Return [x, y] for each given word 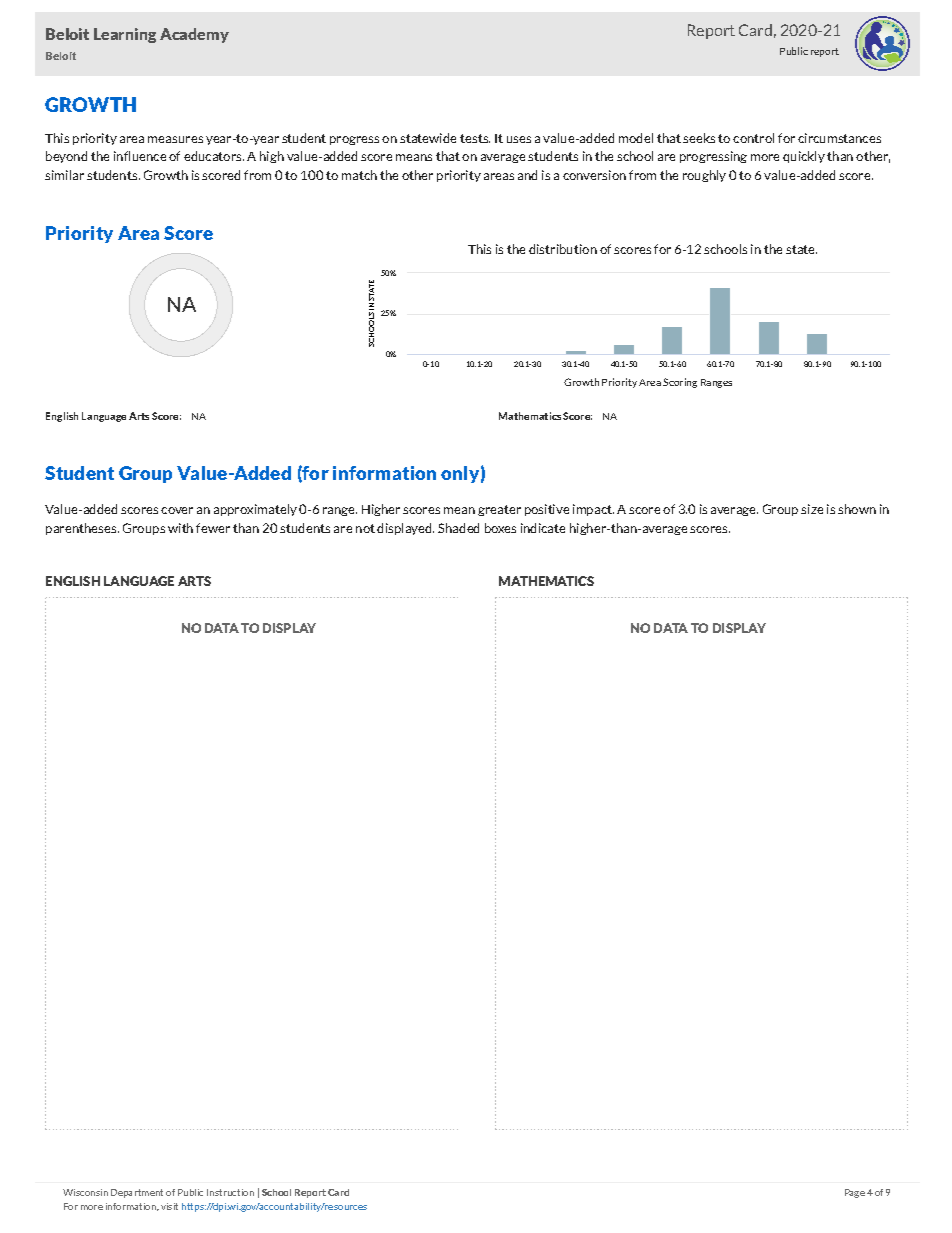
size [812, 509]
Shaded [458, 528]
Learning [125, 35]
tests [475, 138]
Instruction [230, 1192]
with [180, 528]
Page [855, 1193]
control [753, 138]
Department [137, 1193]
